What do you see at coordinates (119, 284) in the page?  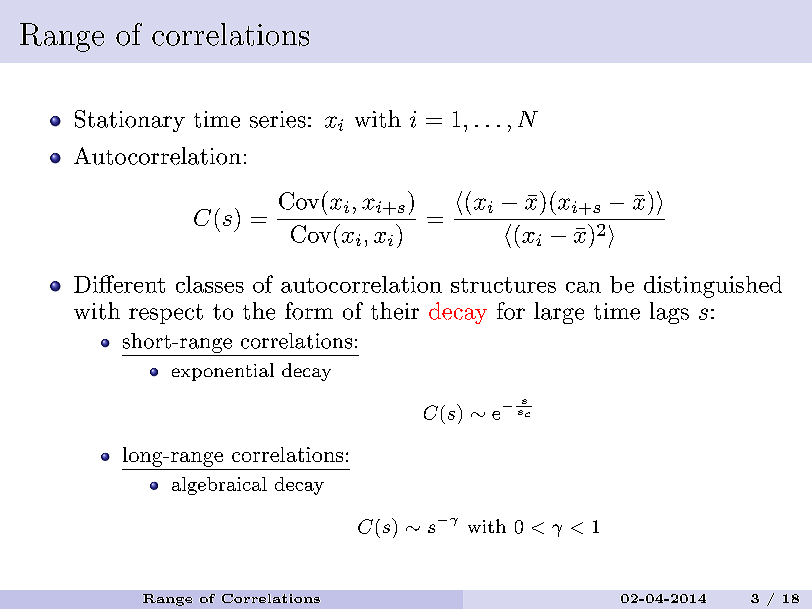 I see `Different` at bounding box center [119, 284].
